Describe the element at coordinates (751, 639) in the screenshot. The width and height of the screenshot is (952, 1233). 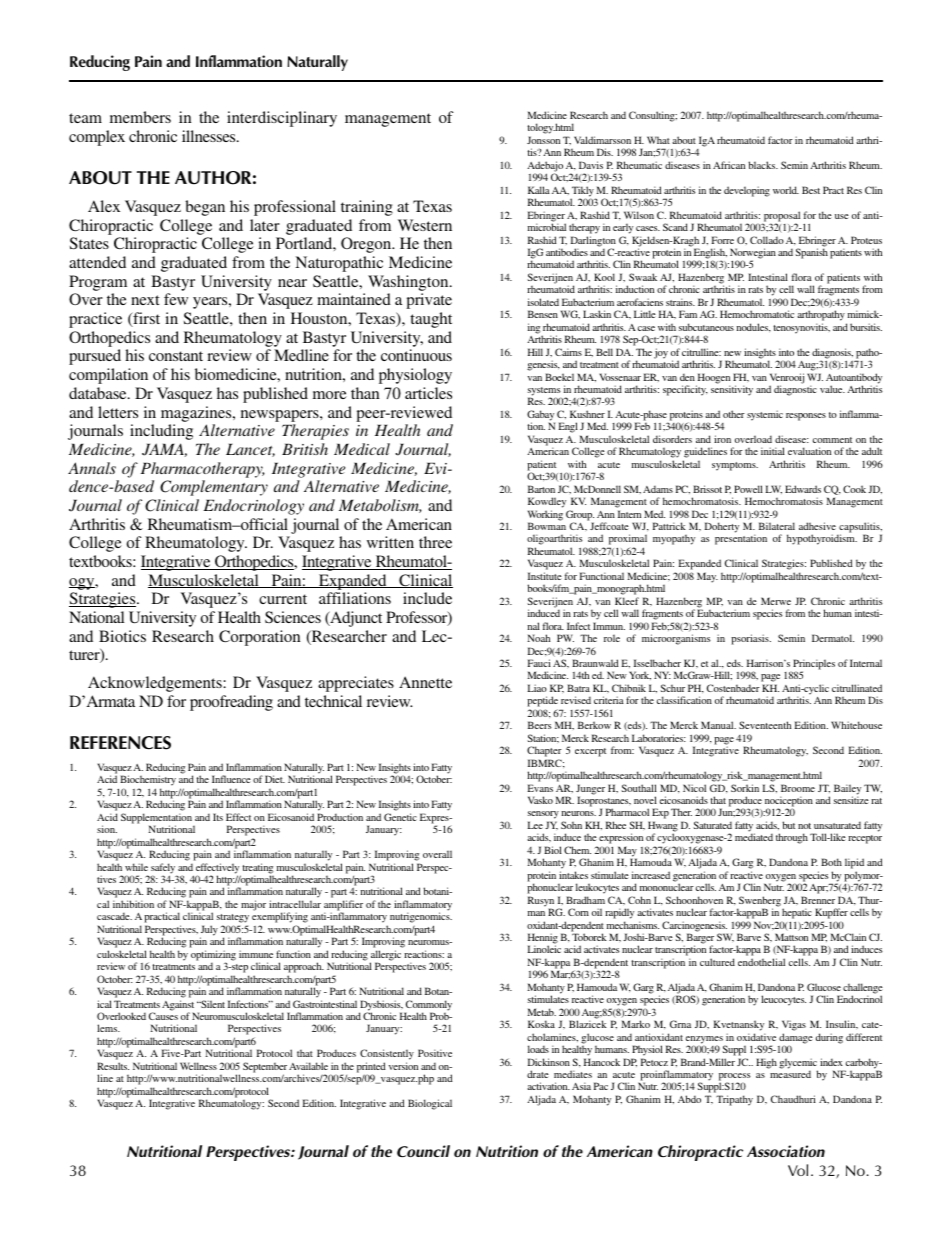
I see `psoriasis` at that location.
